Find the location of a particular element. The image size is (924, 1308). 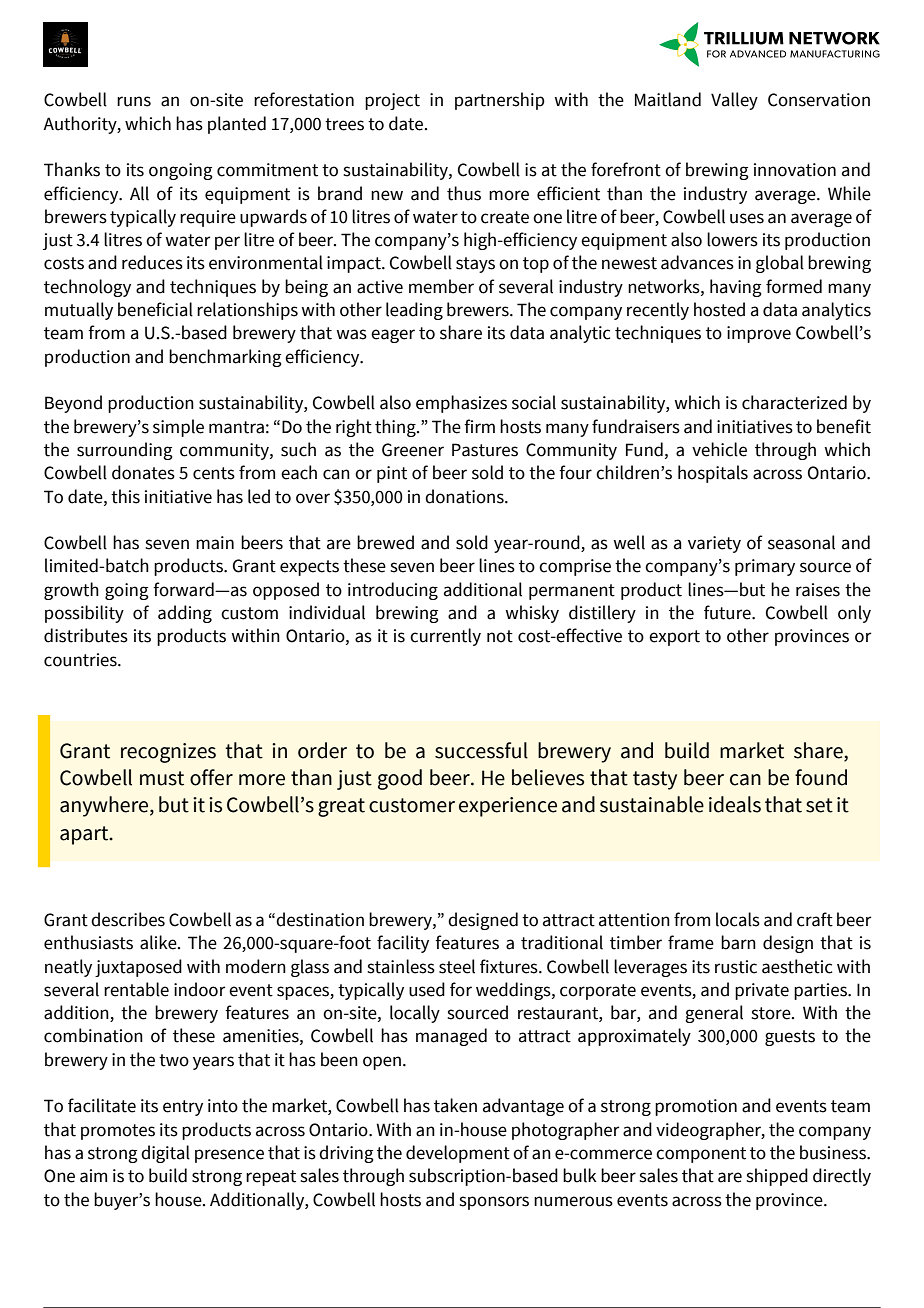

Valley is located at coordinates (734, 101).
